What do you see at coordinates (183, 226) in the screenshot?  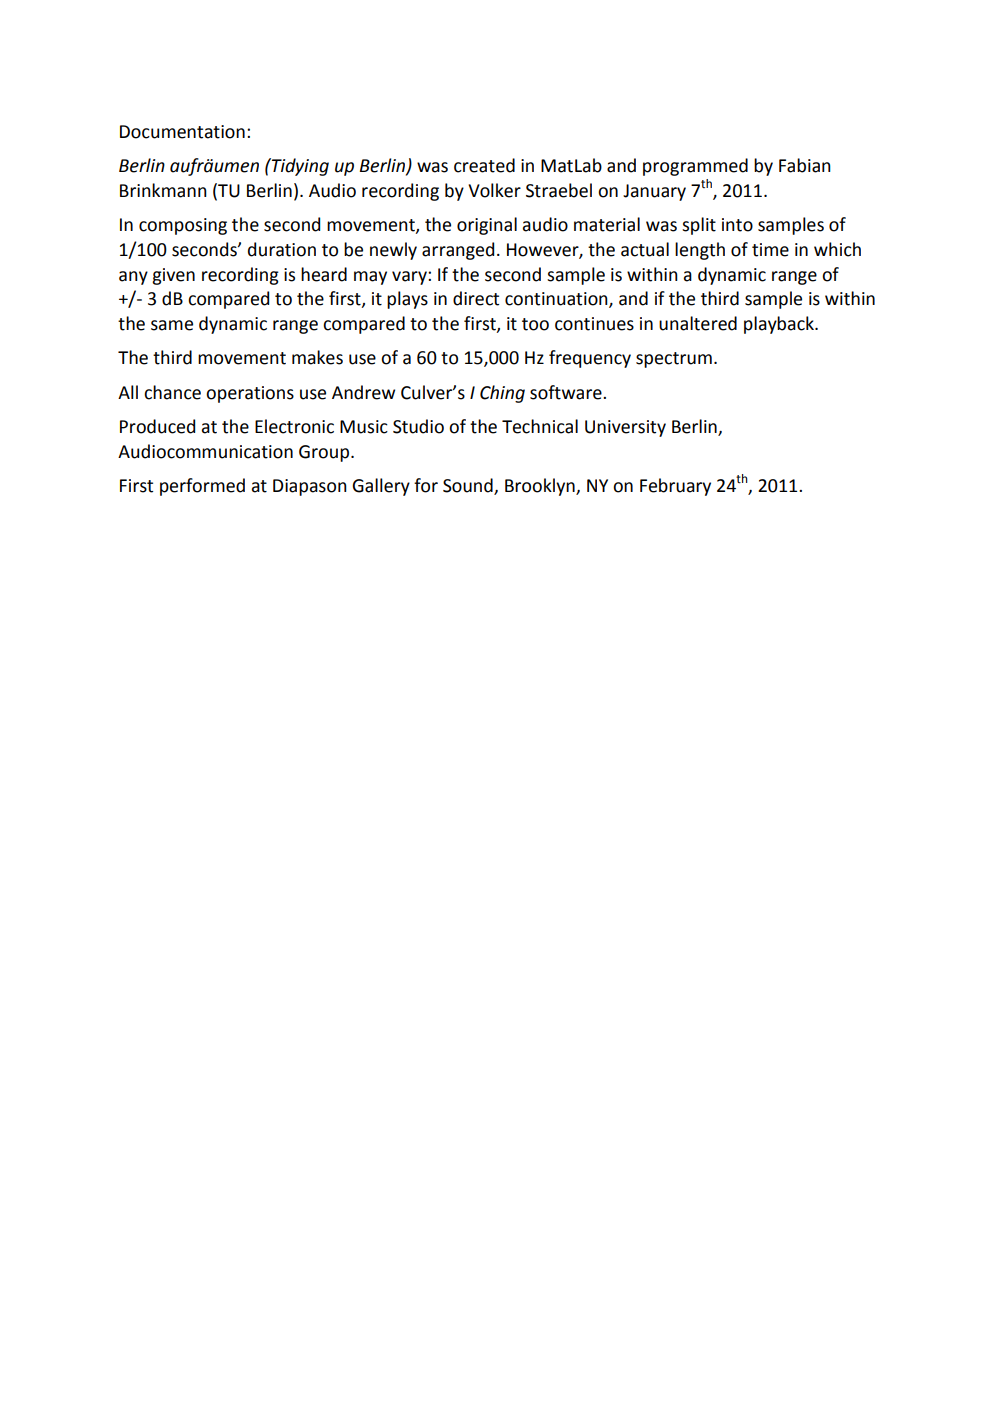 I see `composing` at bounding box center [183, 226].
